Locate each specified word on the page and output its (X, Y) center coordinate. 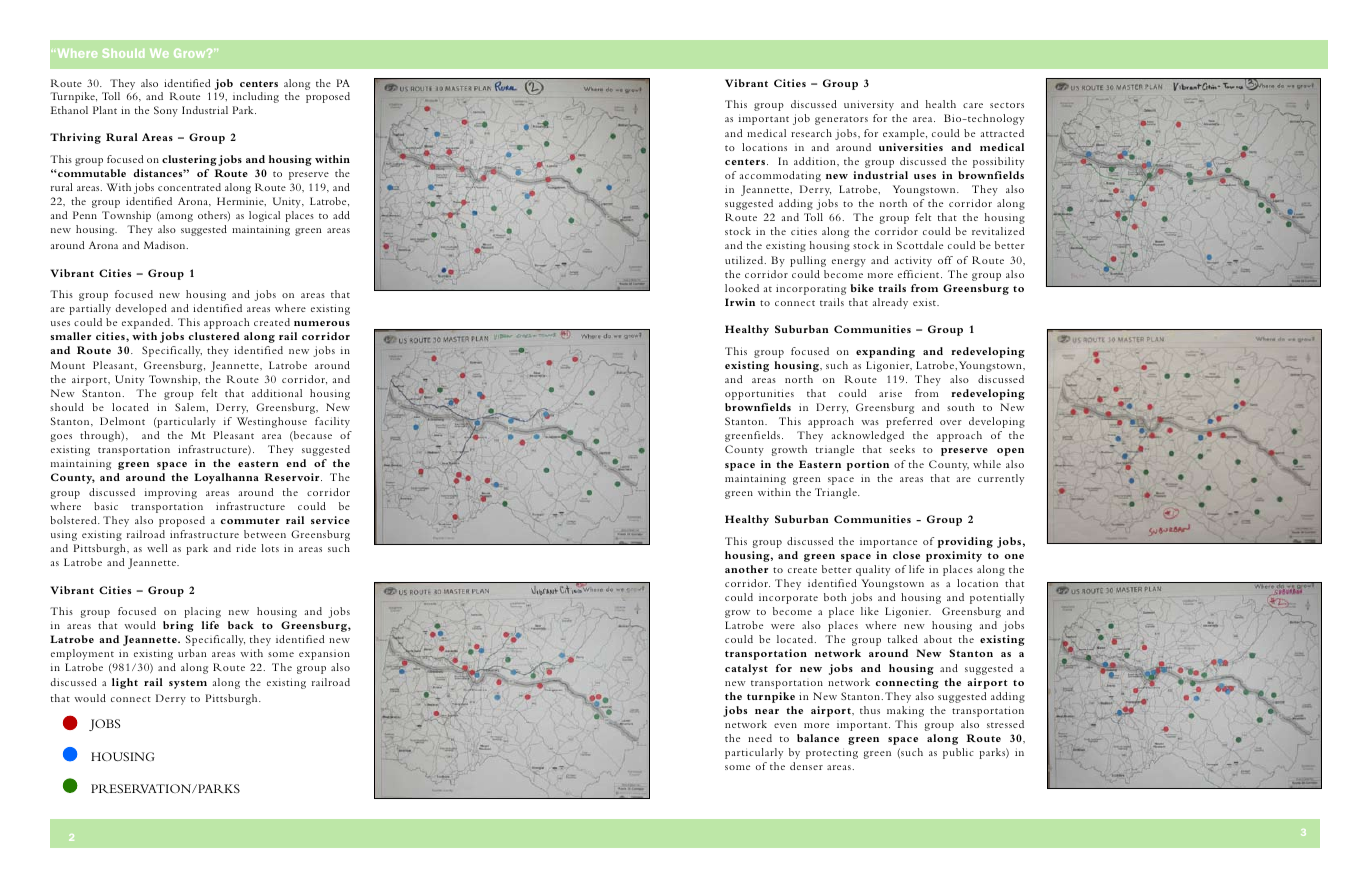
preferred (909, 422)
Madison (166, 245)
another (746, 569)
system (188, 684)
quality (873, 570)
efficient (920, 274)
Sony (166, 111)
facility (332, 422)
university (869, 105)
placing (202, 612)
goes (61, 438)
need (760, 738)
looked (742, 288)
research (811, 133)
